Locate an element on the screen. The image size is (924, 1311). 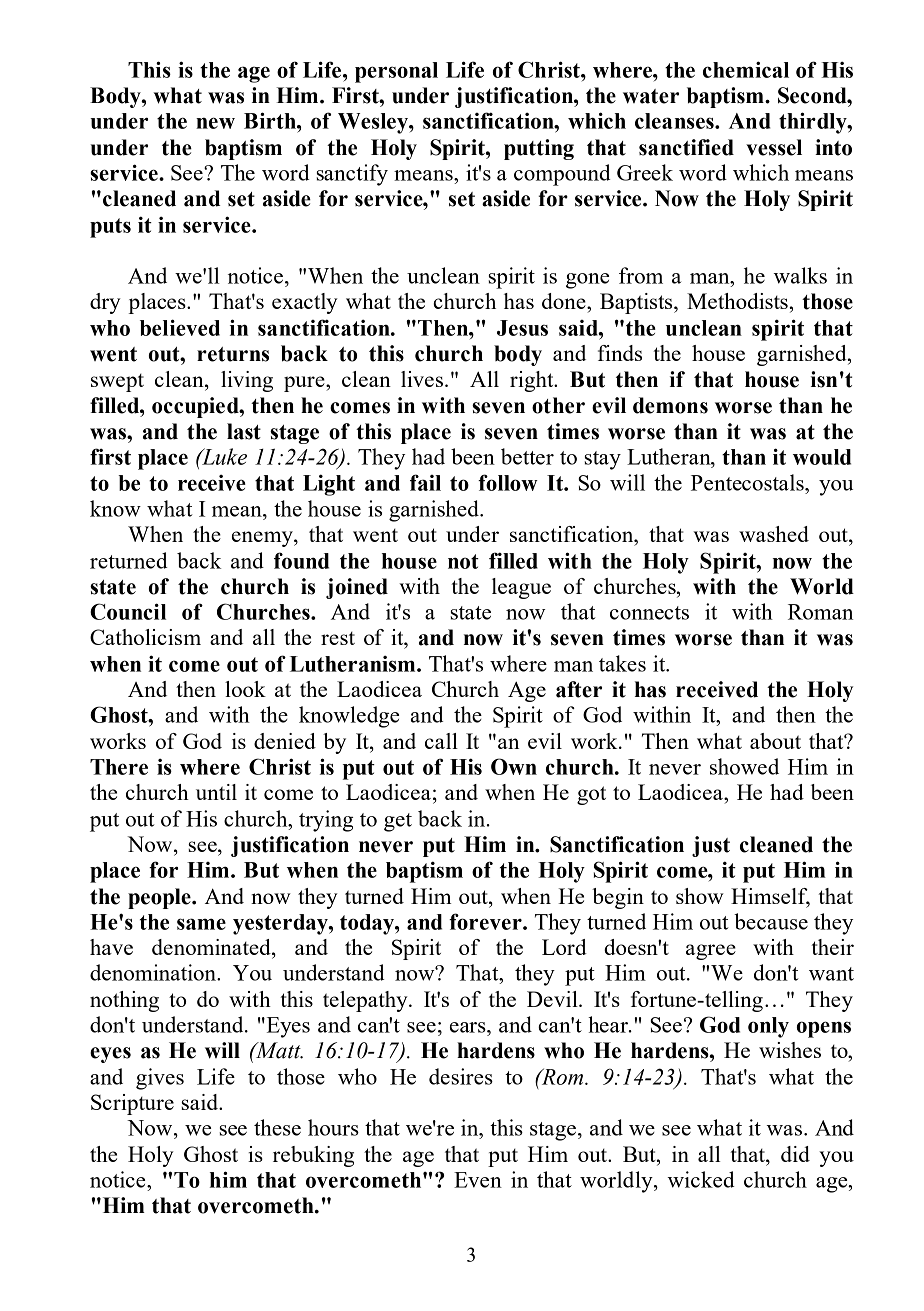
personal is located at coordinates (396, 72).
